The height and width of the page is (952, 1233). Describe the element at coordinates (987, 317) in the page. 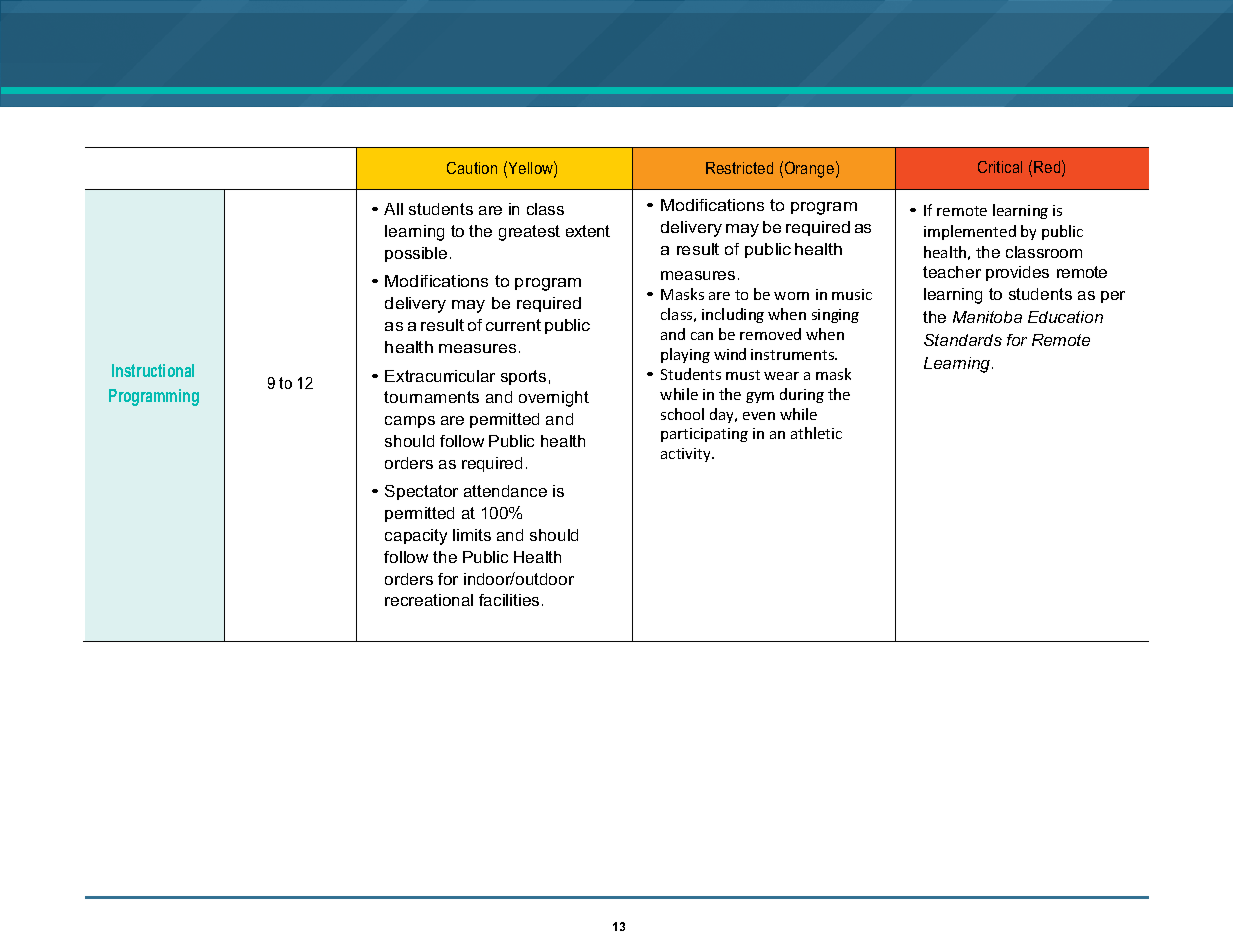

I see `Manitoba` at that location.
